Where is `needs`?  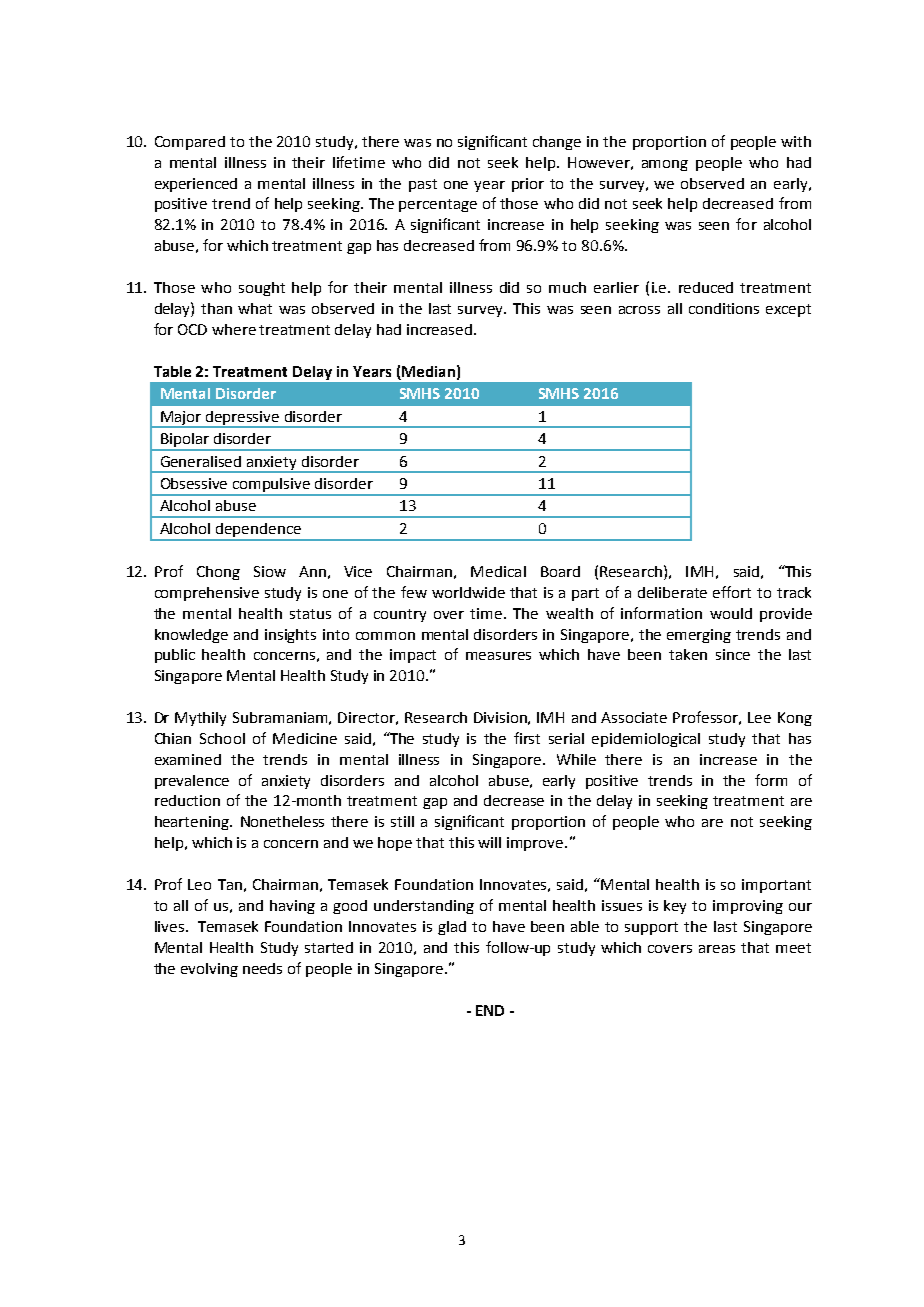 needs is located at coordinates (262, 968).
